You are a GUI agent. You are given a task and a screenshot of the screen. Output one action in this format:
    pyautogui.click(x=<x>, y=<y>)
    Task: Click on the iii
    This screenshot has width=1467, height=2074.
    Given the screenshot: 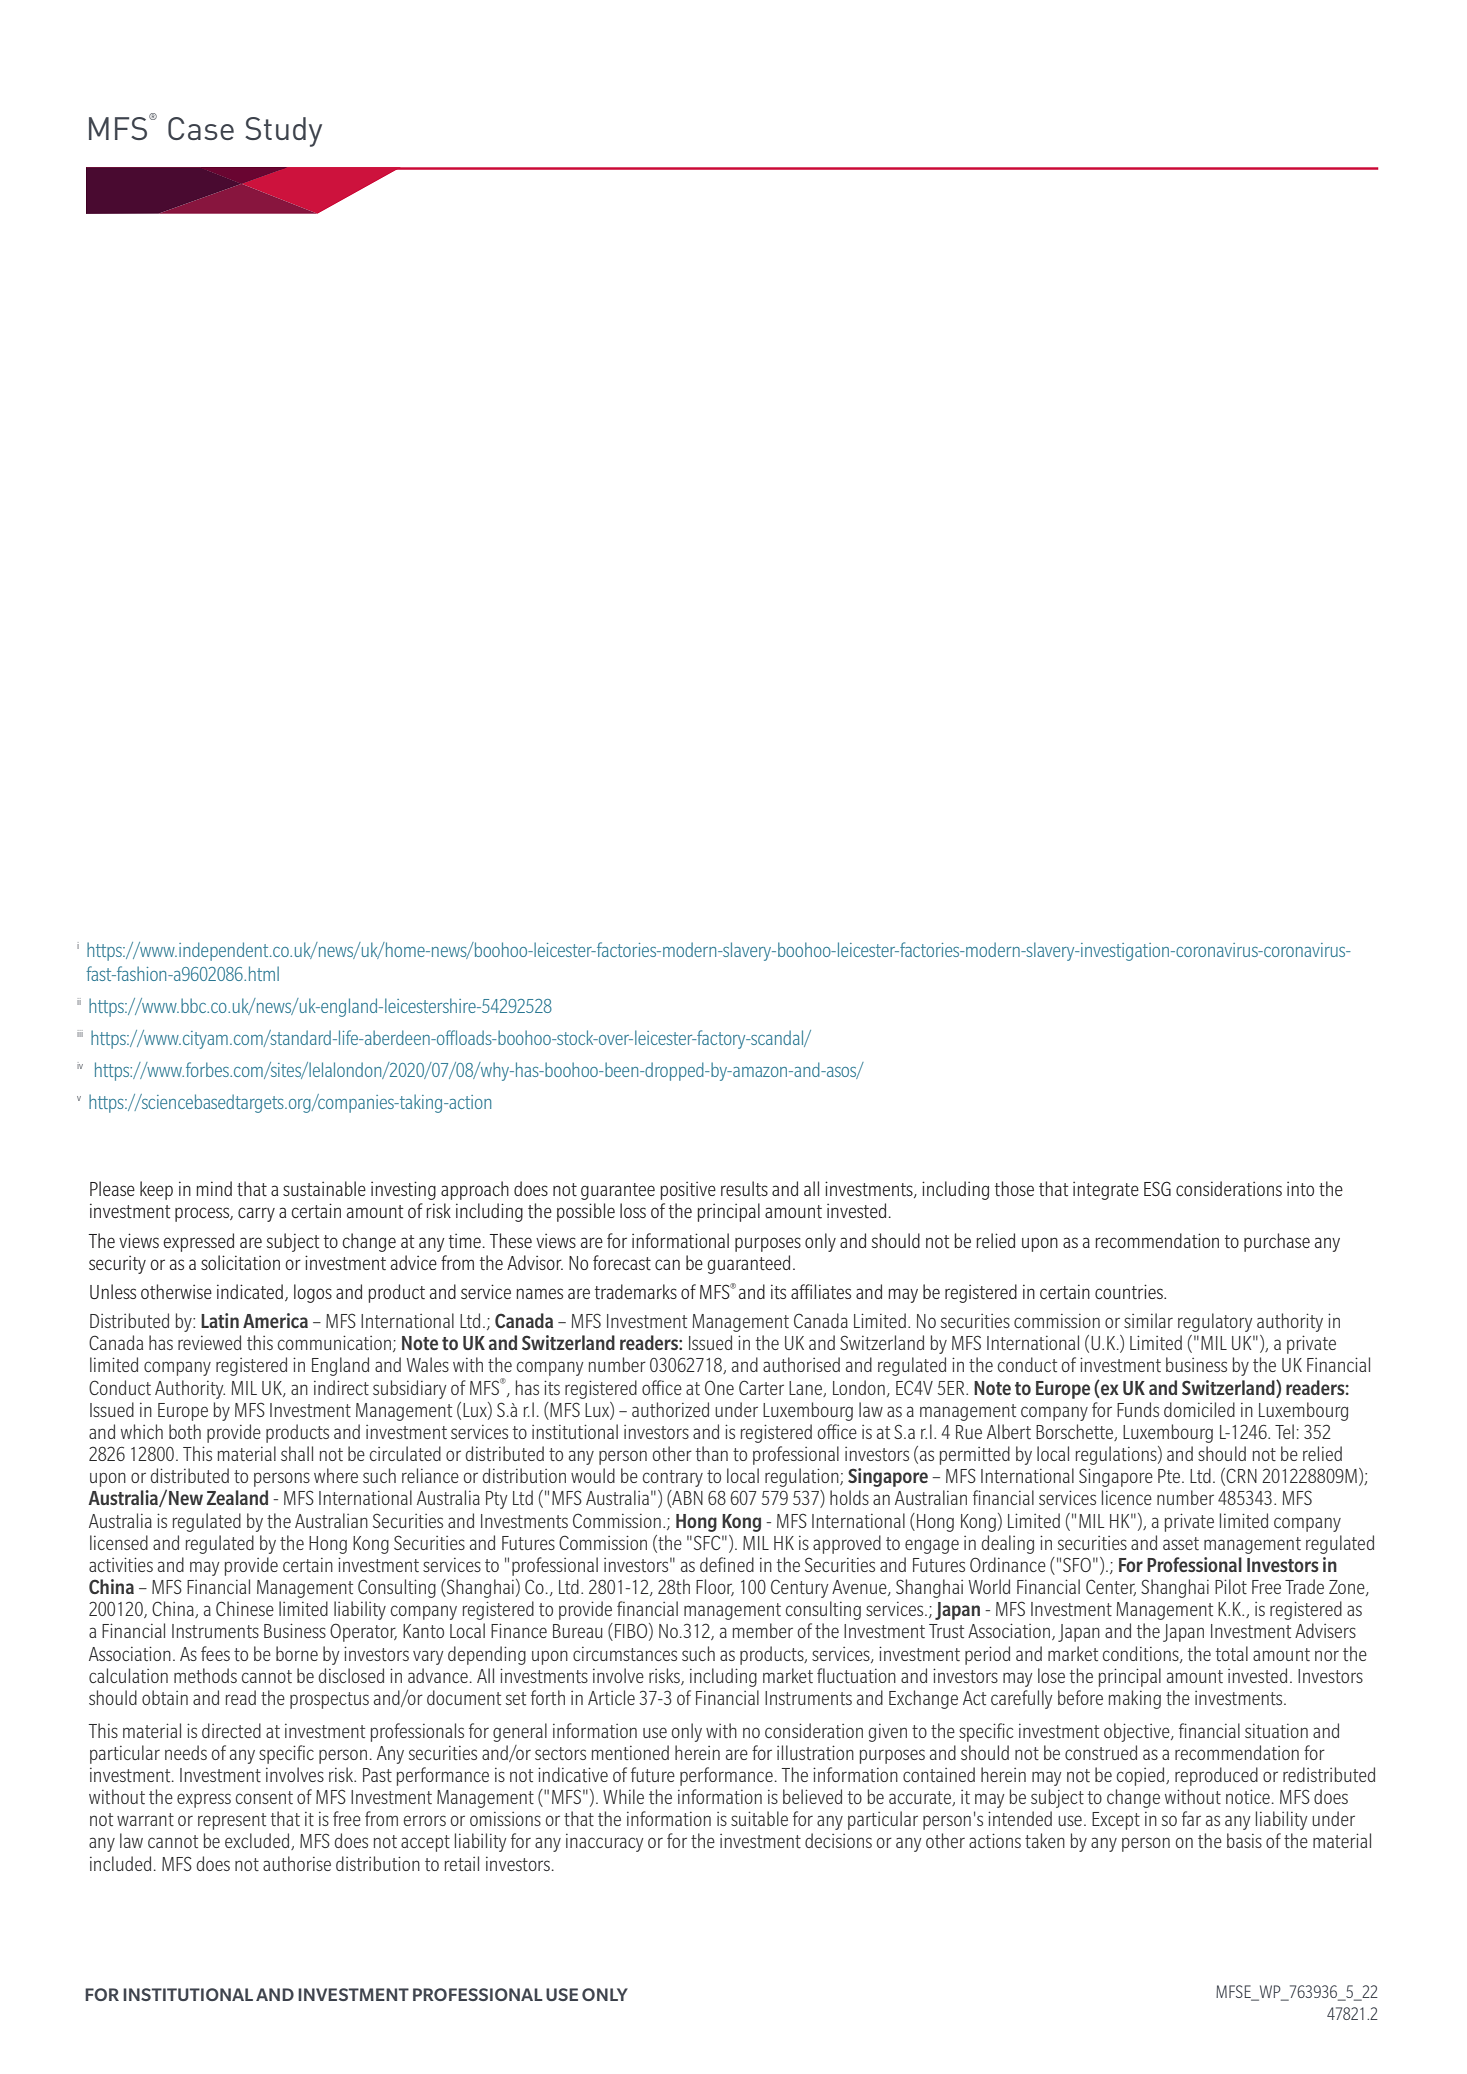 What is the action you would take?
    pyautogui.click(x=80, y=1034)
